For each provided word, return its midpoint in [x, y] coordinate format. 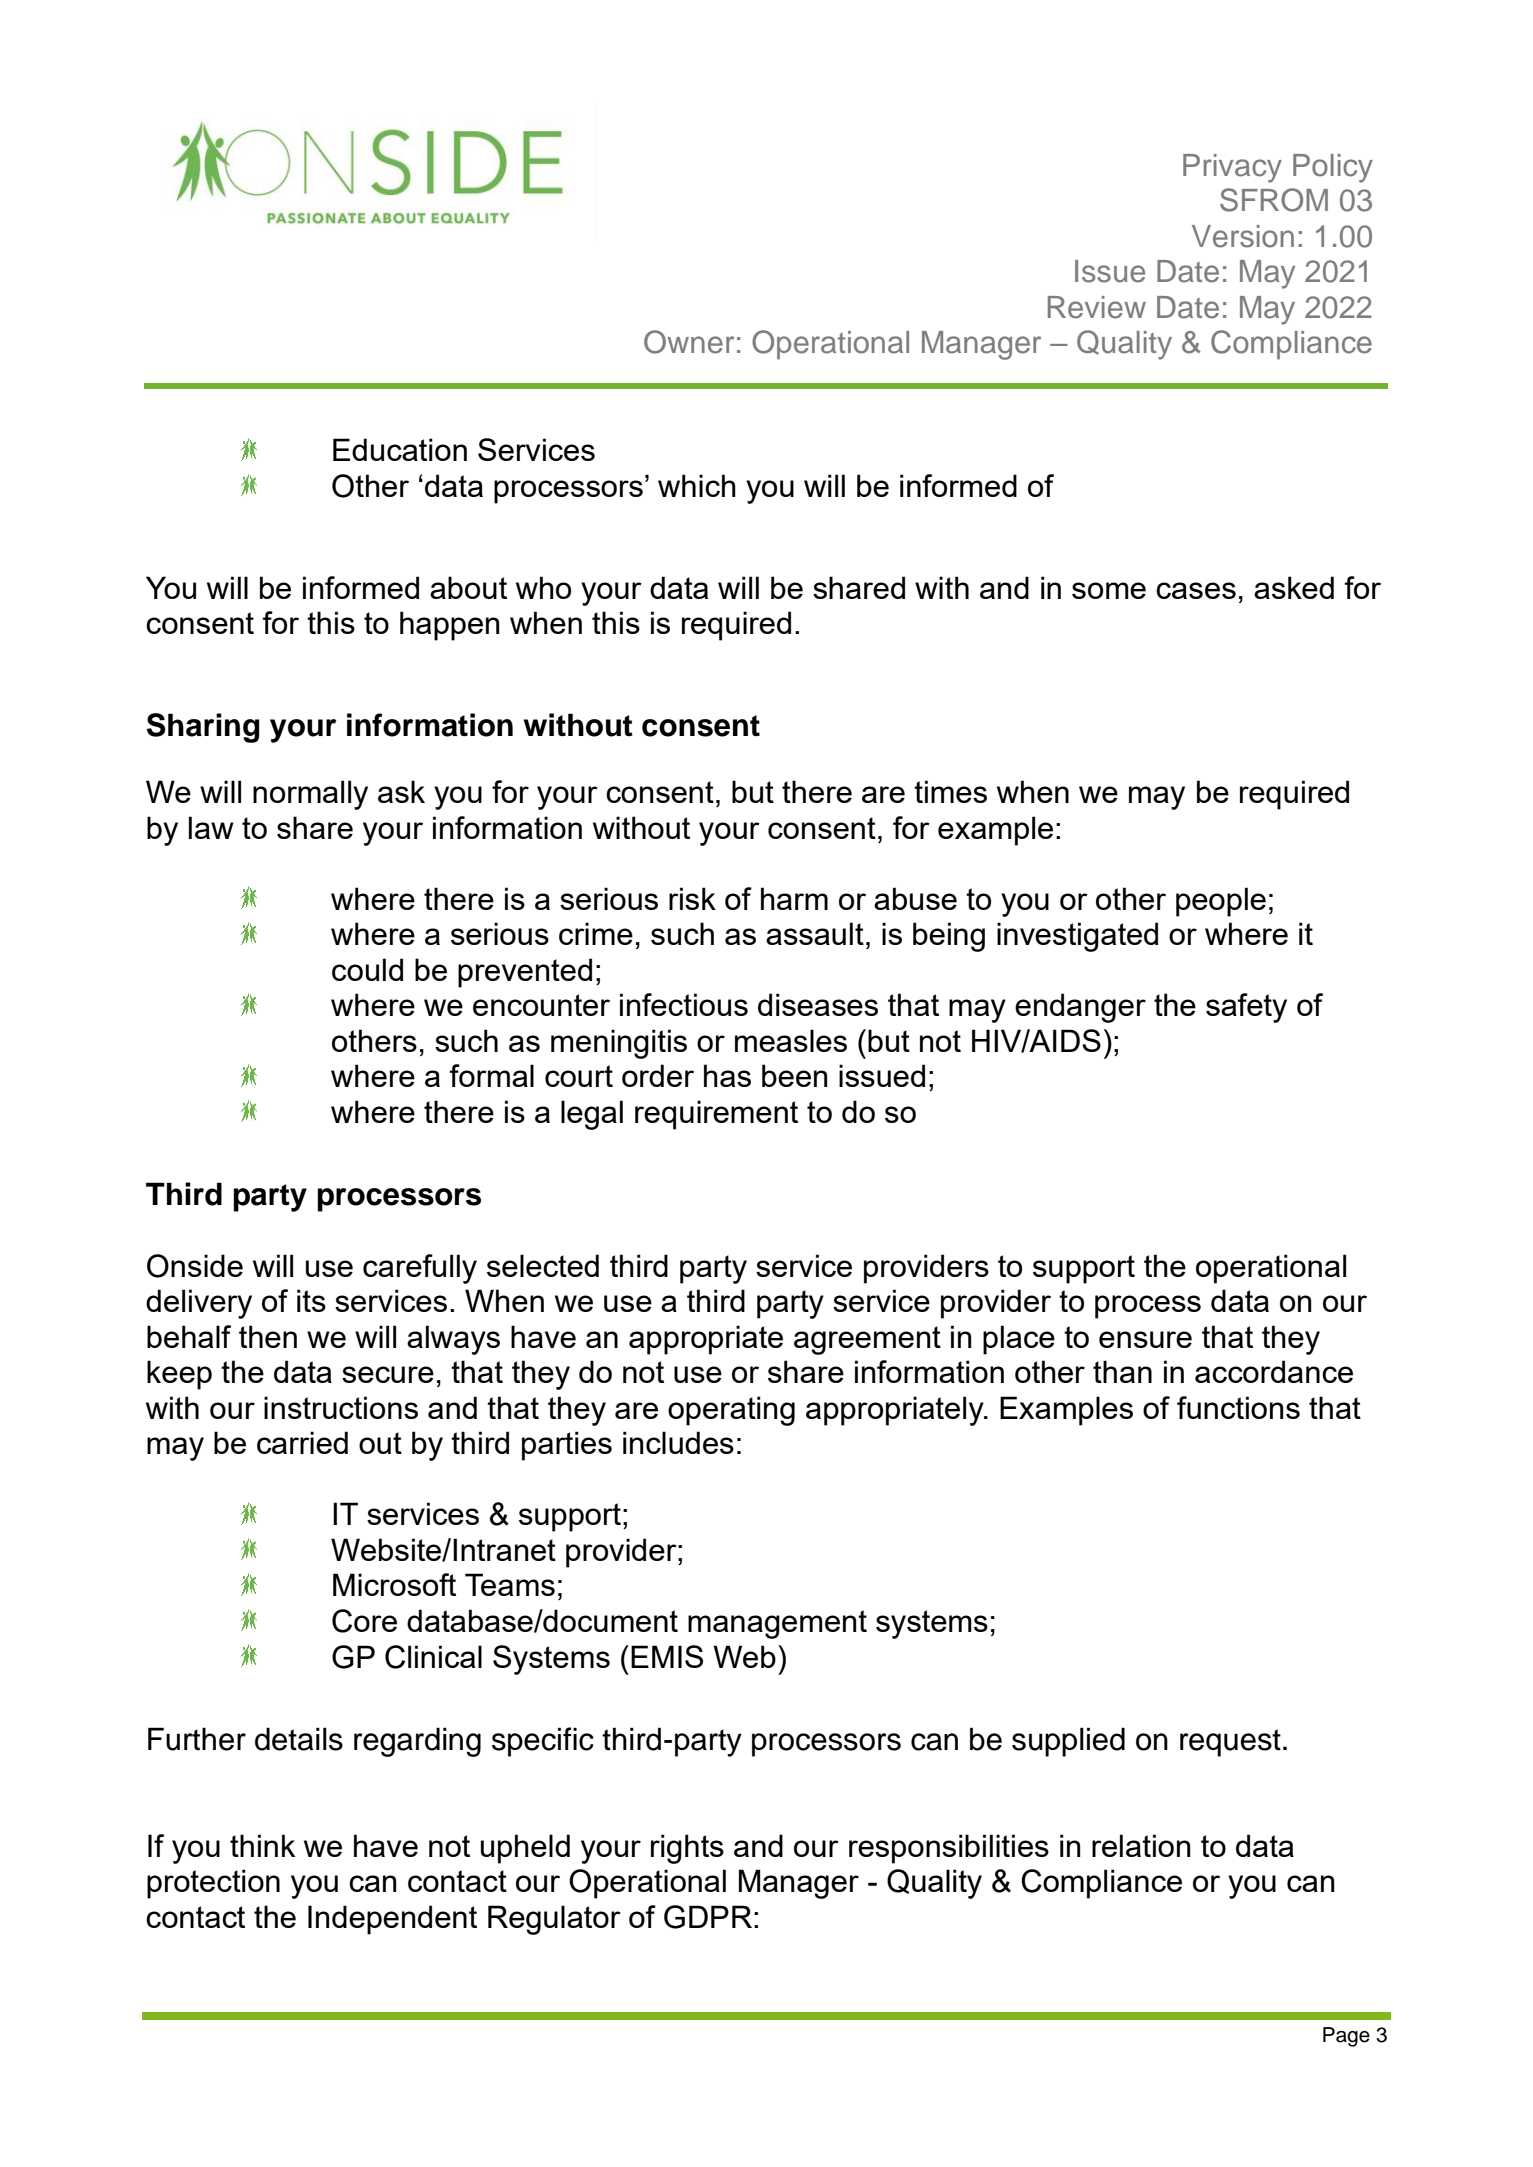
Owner [689, 342]
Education [400, 449]
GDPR [708, 1917]
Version [1243, 236]
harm [794, 898]
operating [731, 1411]
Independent [392, 1920]
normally [310, 795]
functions [1238, 1407]
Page [1346, 2037]
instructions [341, 1407]
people [1221, 902]
